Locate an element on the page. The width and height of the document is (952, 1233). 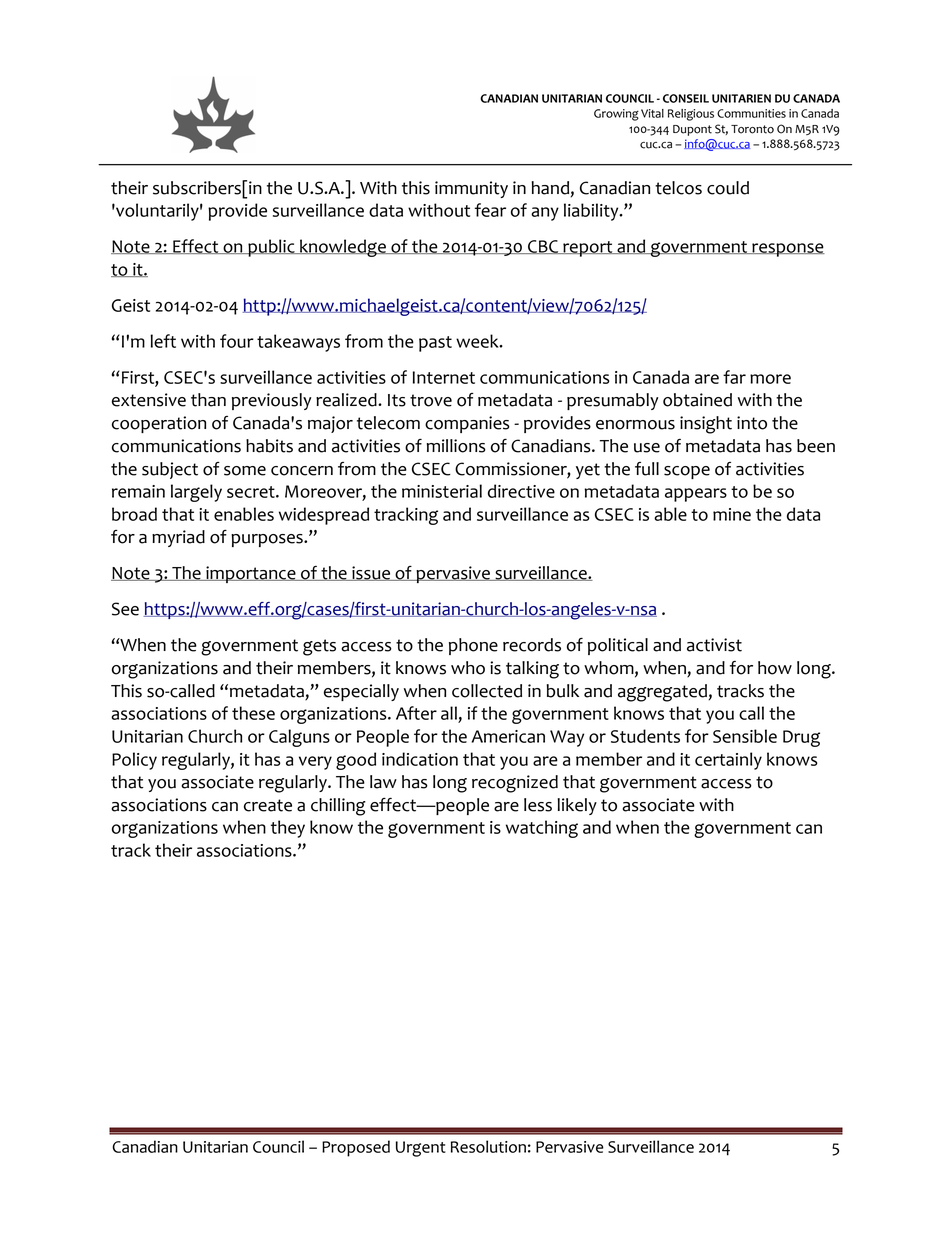
far is located at coordinates (734, 377).
